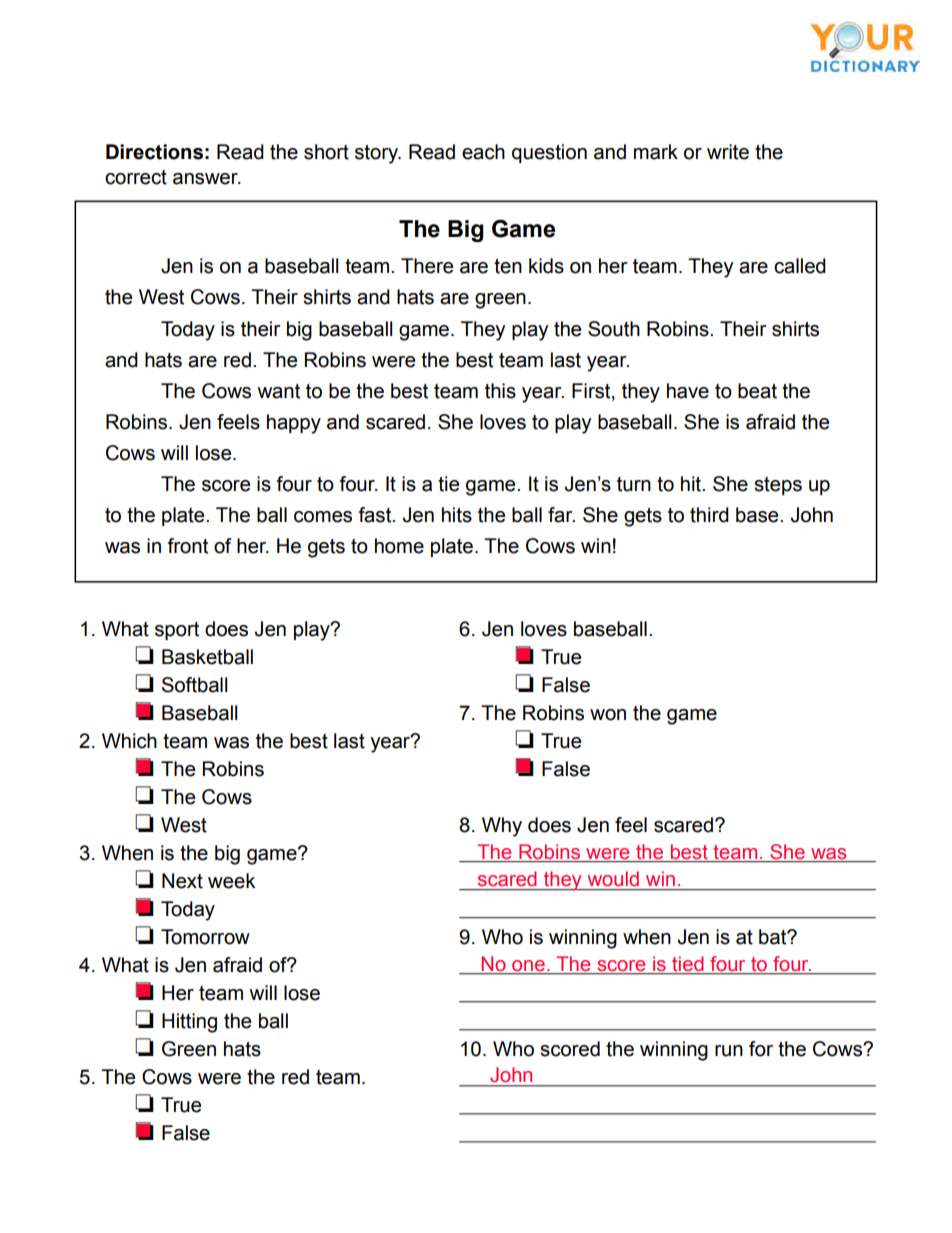 The height and width of the screenshot is (1233, 952). Describe the element at coordinates (206, 179) in the screenshot. I see `answer` at that location.
